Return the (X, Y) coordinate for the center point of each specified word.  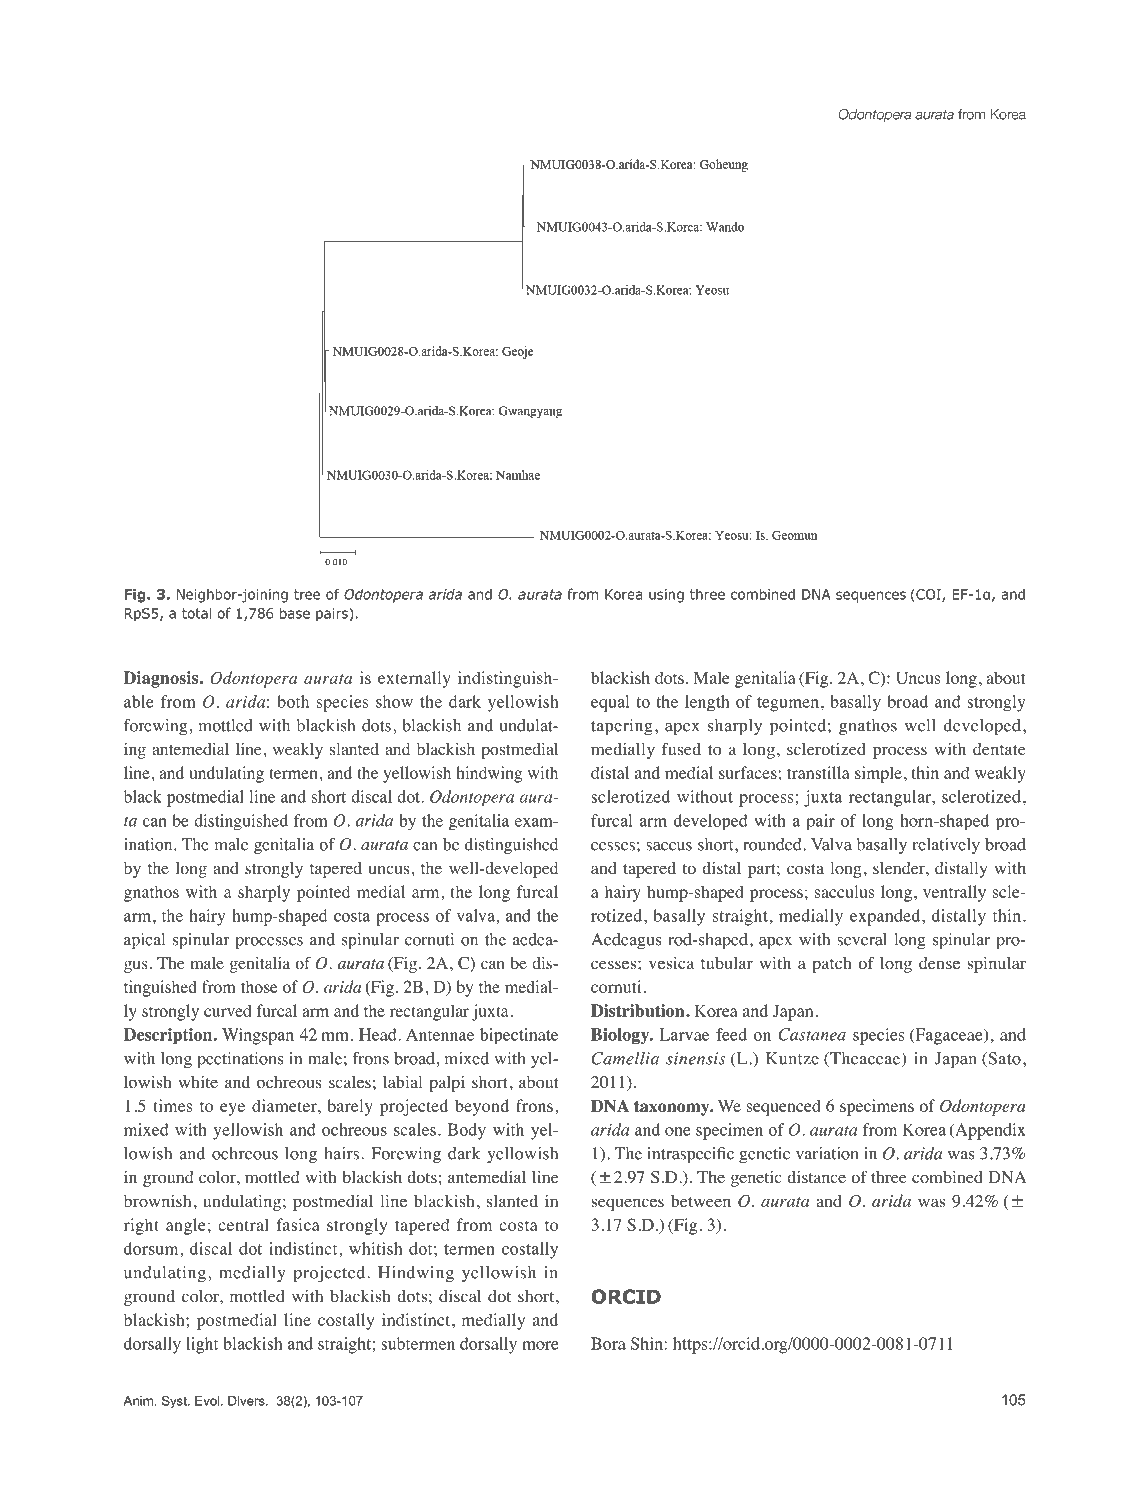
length (707, 703)
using (666, 596)
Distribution (639, 1010)
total (197, 613)
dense (939, 963)
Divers (247, 1401)
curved (228, 1010)
